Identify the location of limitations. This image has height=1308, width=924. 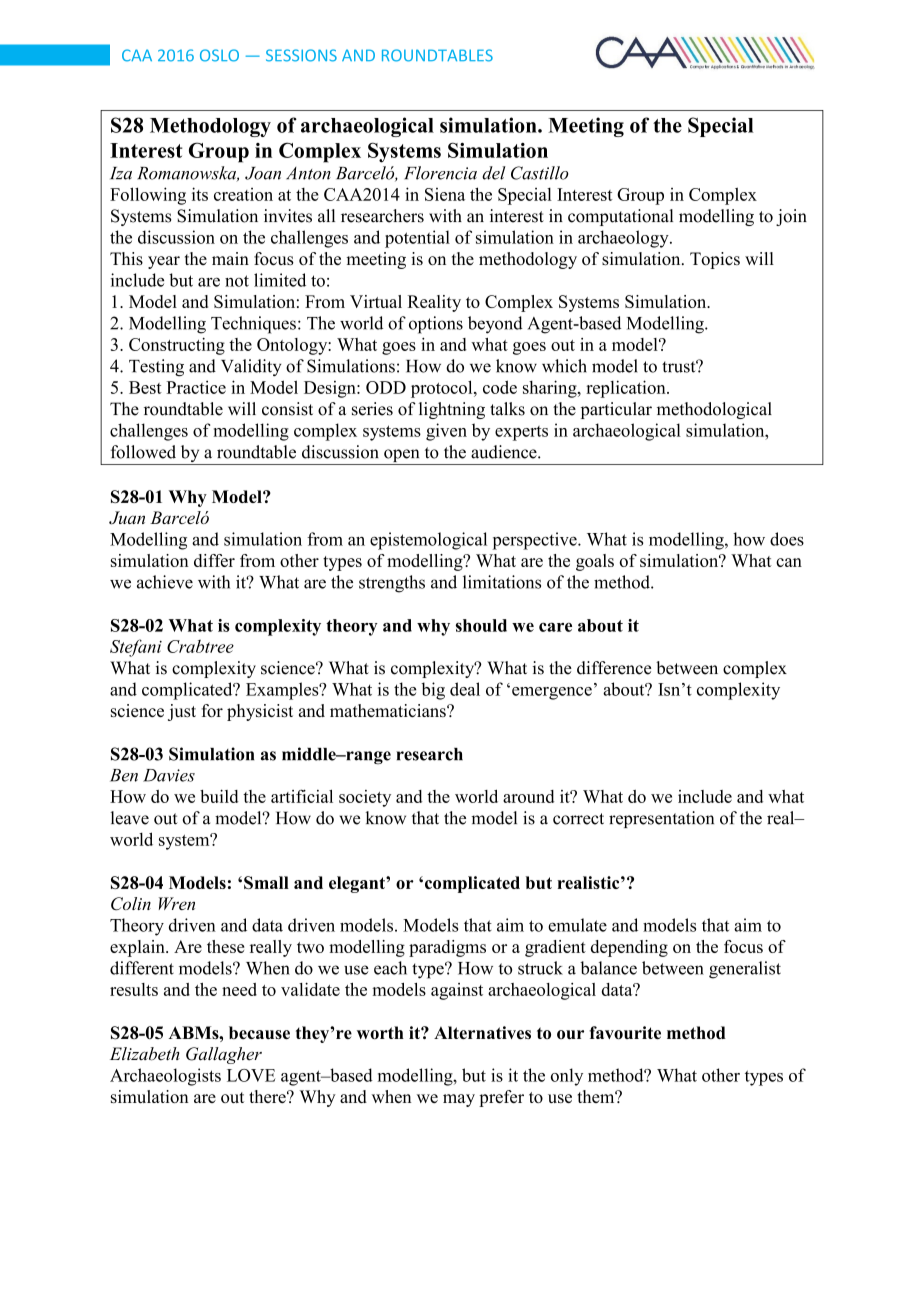
(502, 582).
